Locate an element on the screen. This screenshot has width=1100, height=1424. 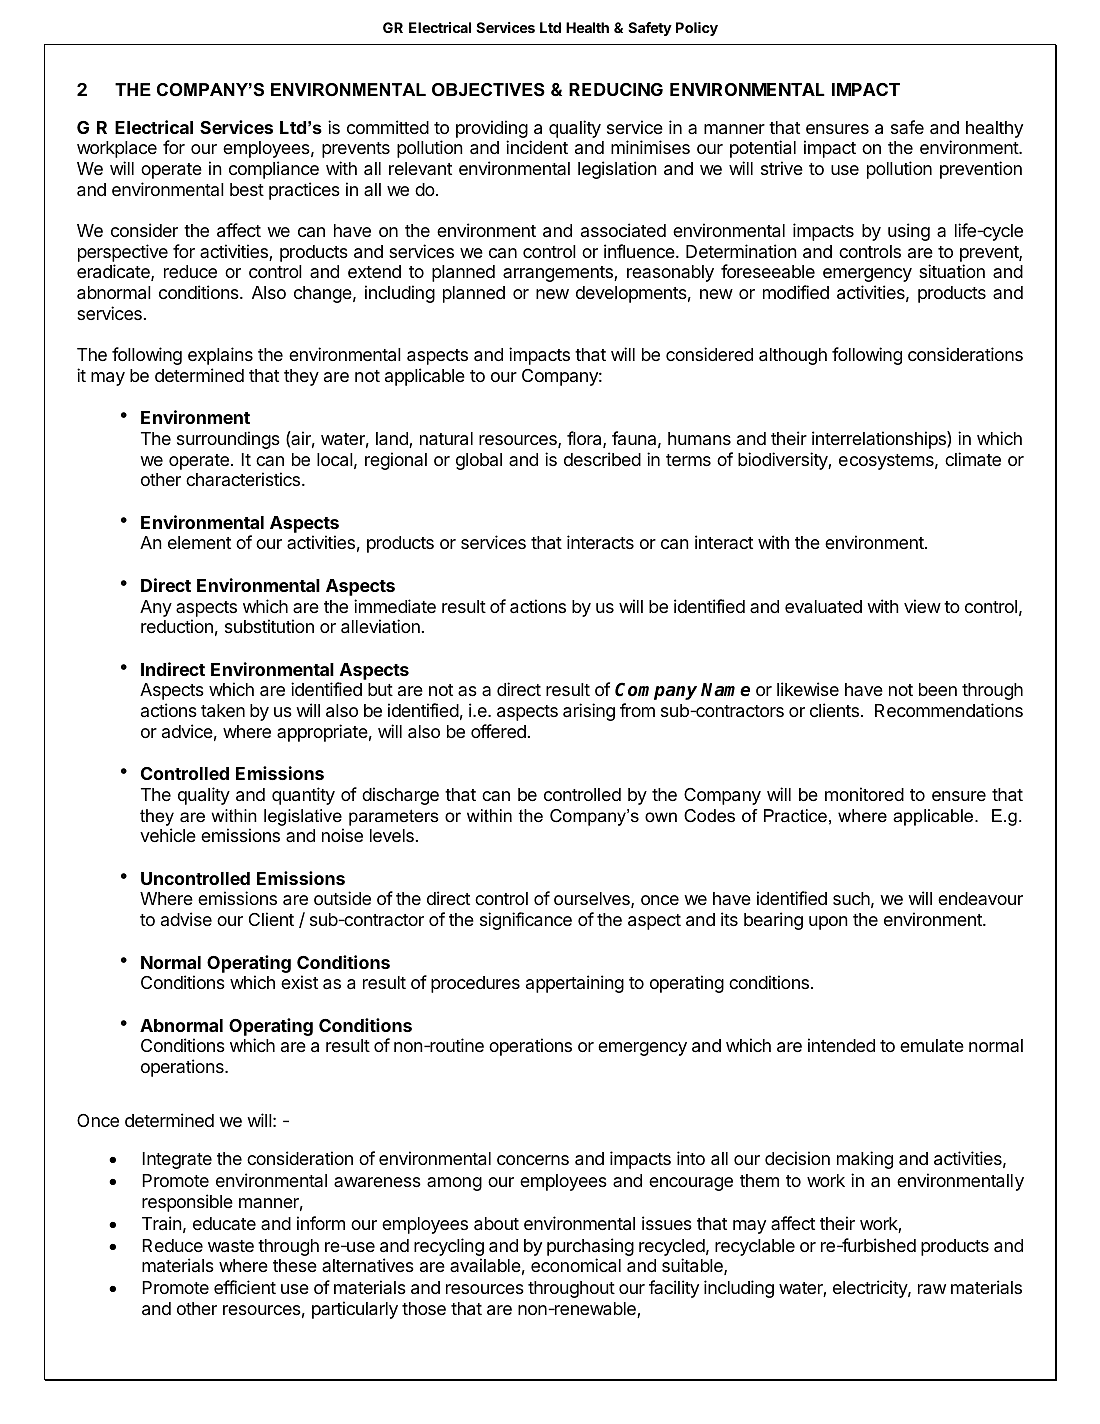
although is located at coordinates (793, 356).
